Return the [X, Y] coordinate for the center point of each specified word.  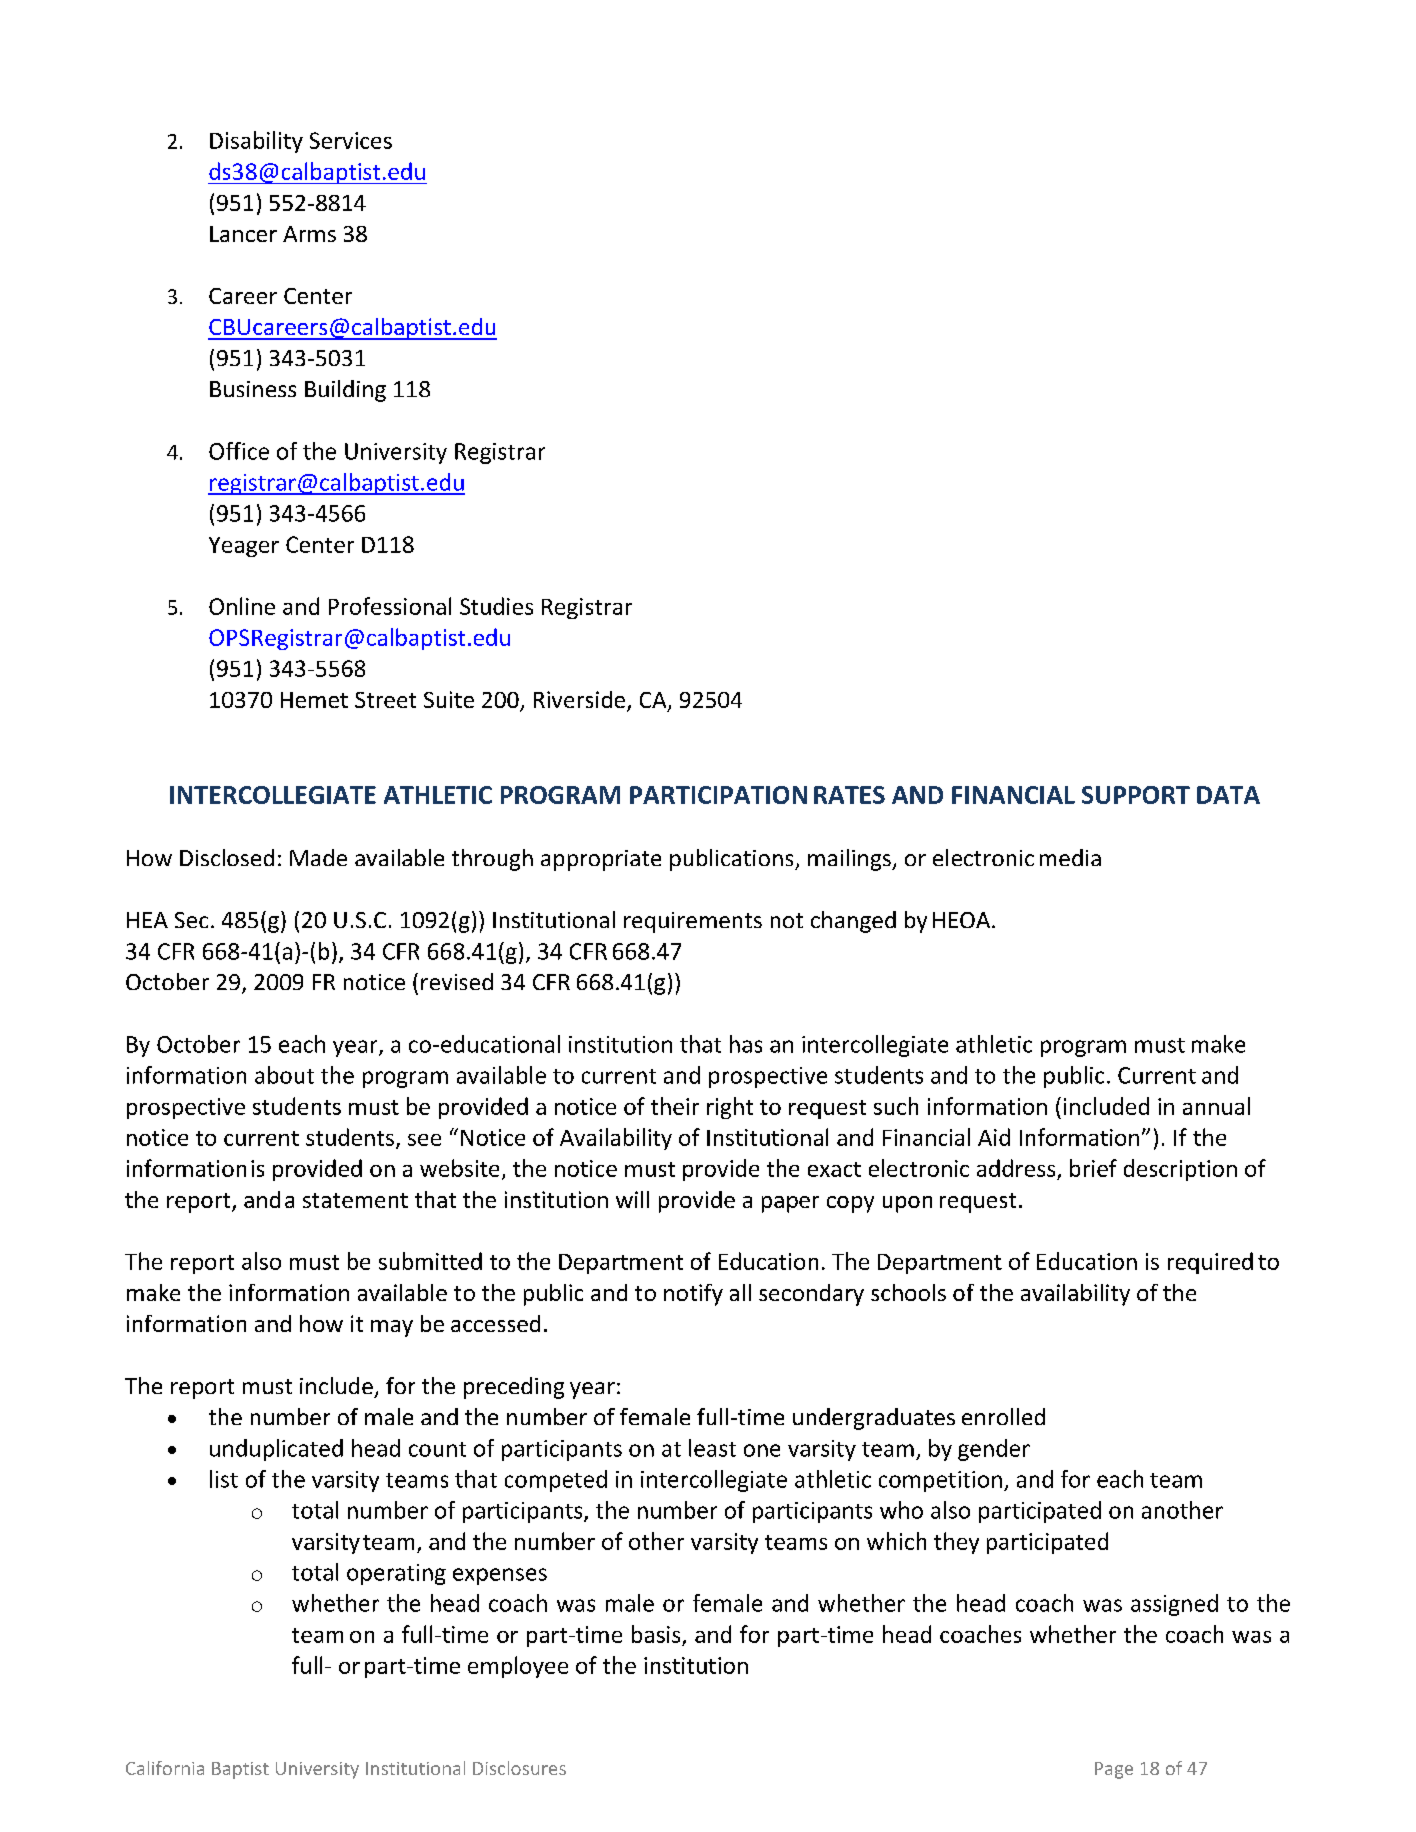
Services [351, 140]
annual [1216, 1106]
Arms [309, 234]
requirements [693, 922]
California [165, 1768]
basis [656, 1634]
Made [318, 857]
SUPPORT [1136, 795]
